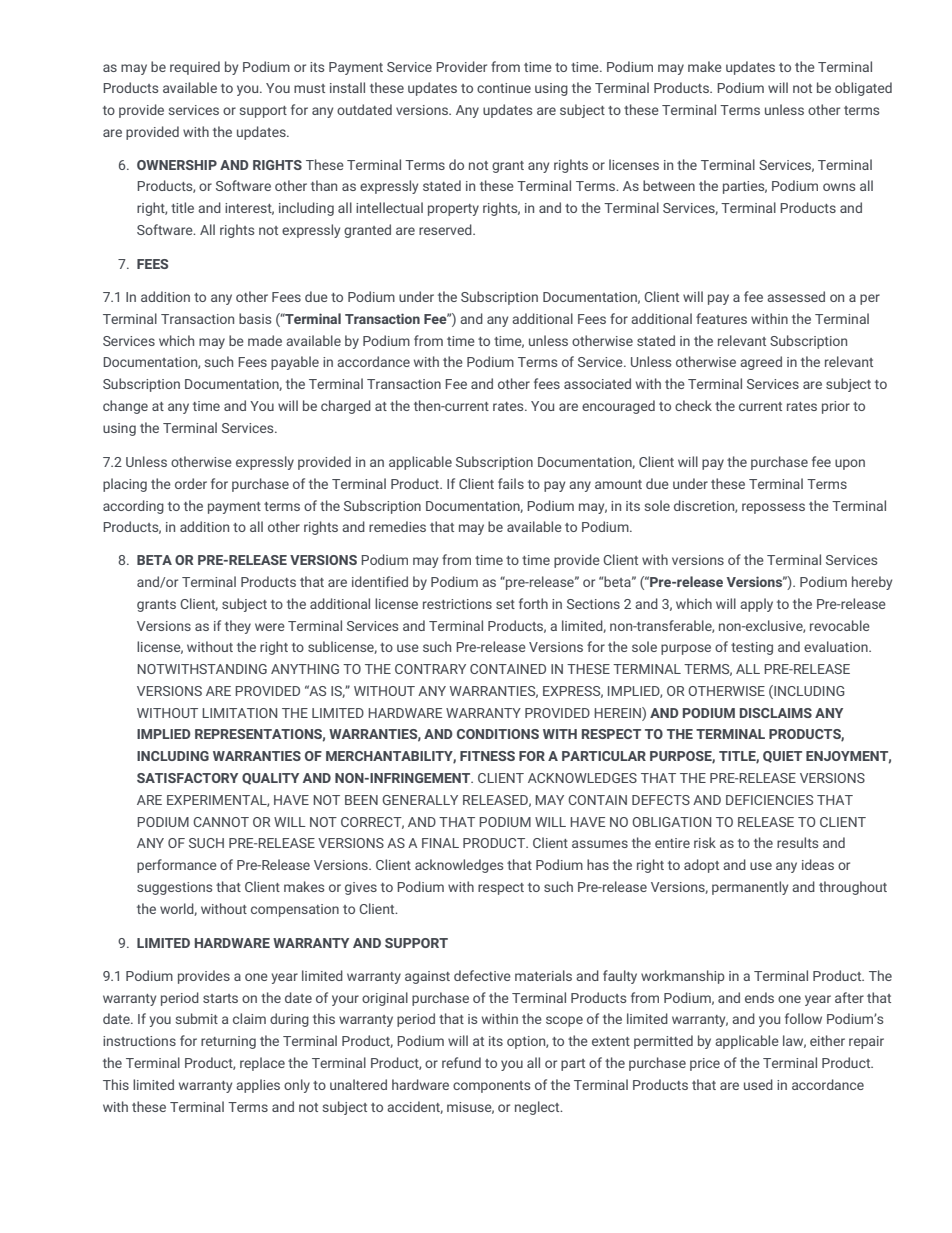 This screenshot has height=1233, width=952. I want to click on apply, so click(756, 605).
